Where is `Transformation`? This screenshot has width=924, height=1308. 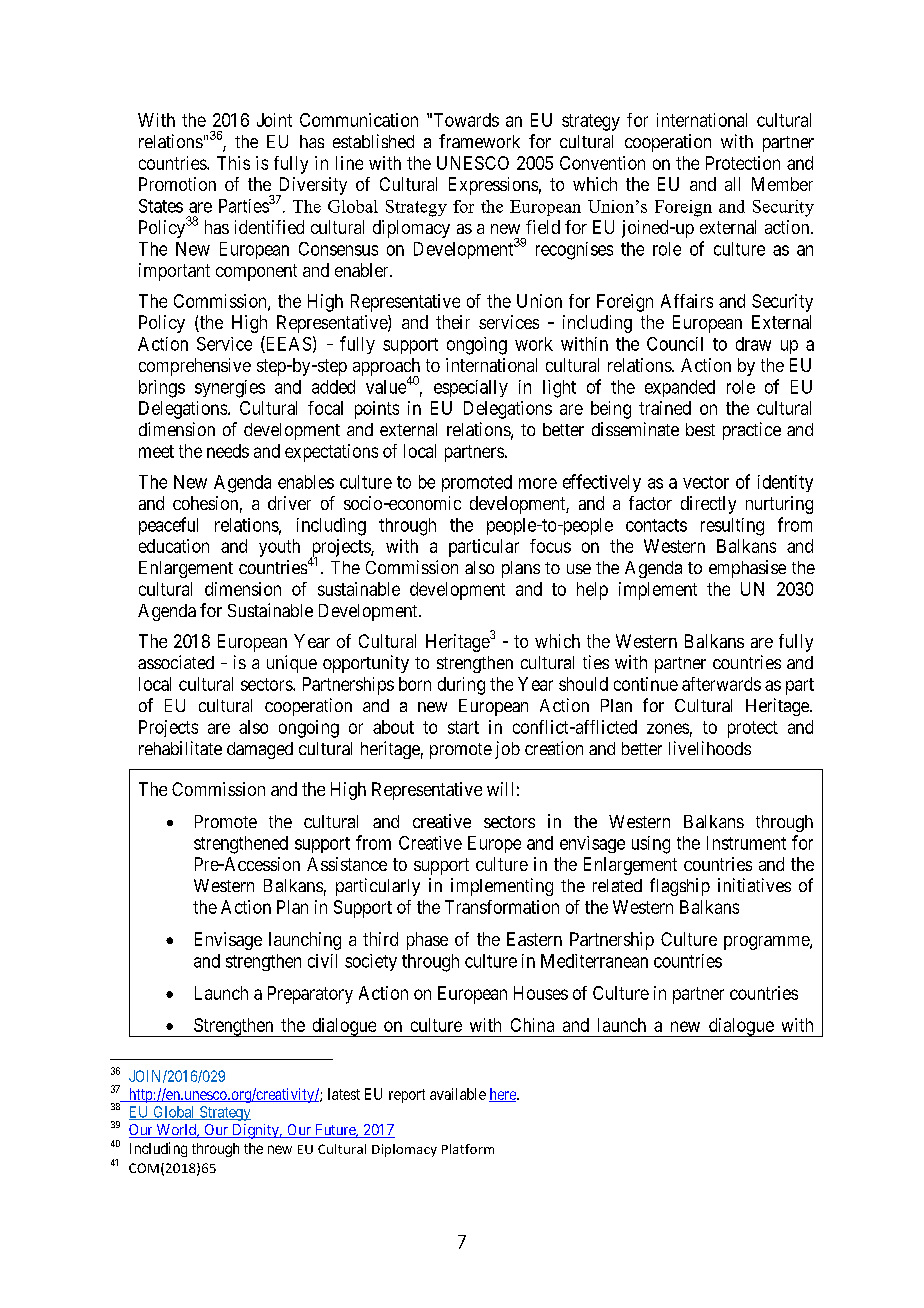
Transformation is located at coordinates (502, 907).
